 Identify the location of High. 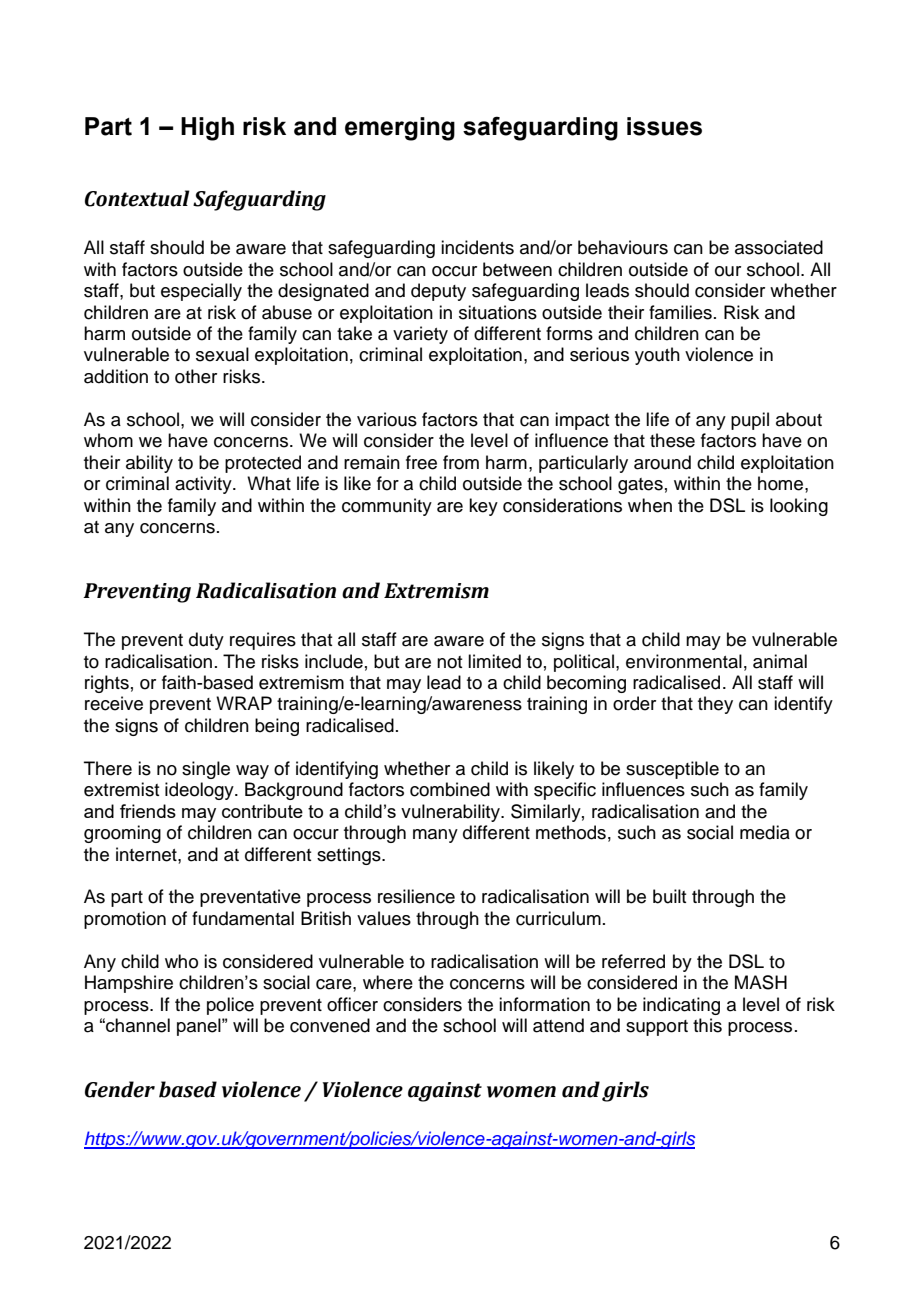
(207, 129).
